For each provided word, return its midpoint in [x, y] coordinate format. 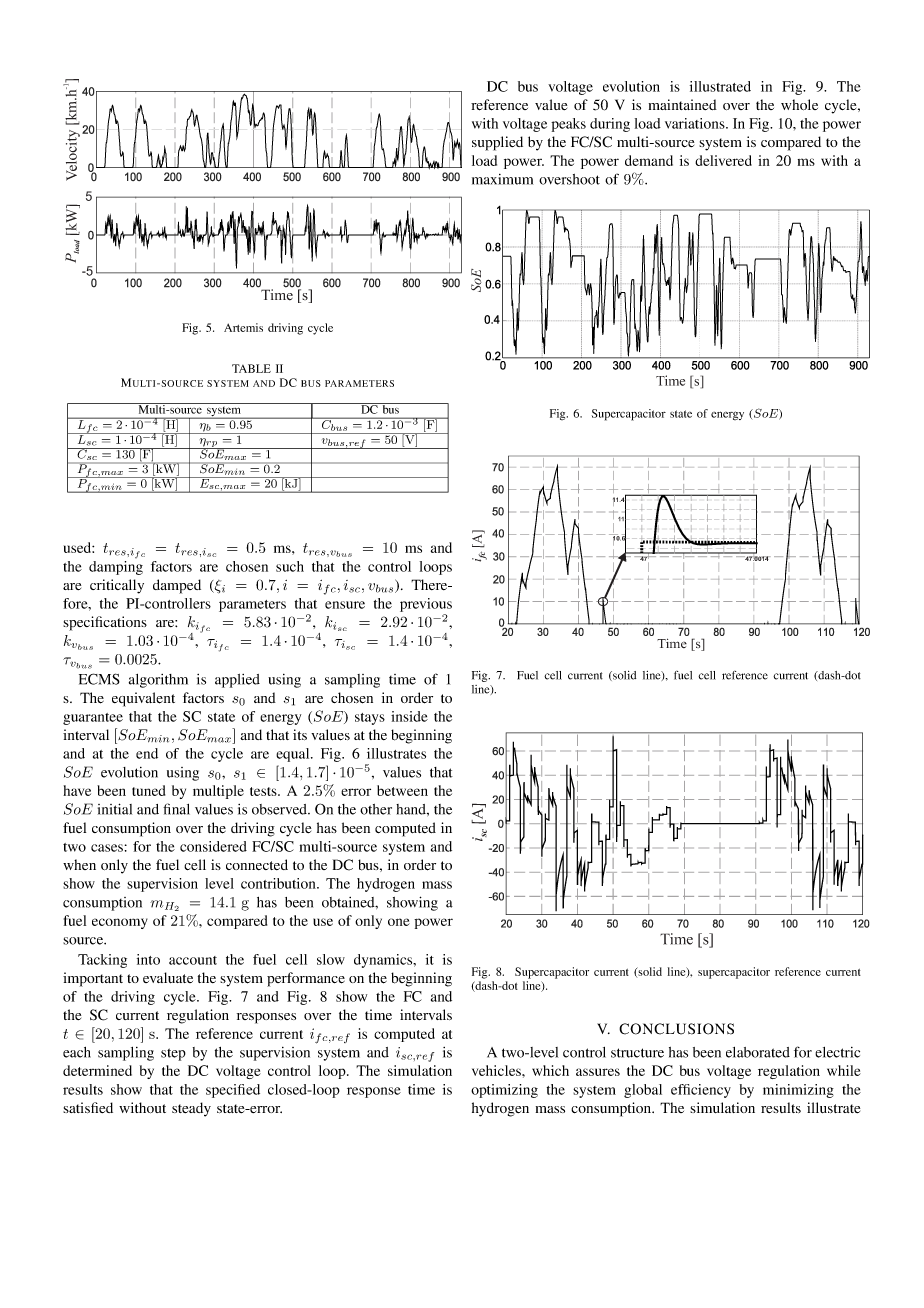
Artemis [243, 327]
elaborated [758, 1052]
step [173, 1054]
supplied [497, 143]
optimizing [504, 1091]
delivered [723, 160]
